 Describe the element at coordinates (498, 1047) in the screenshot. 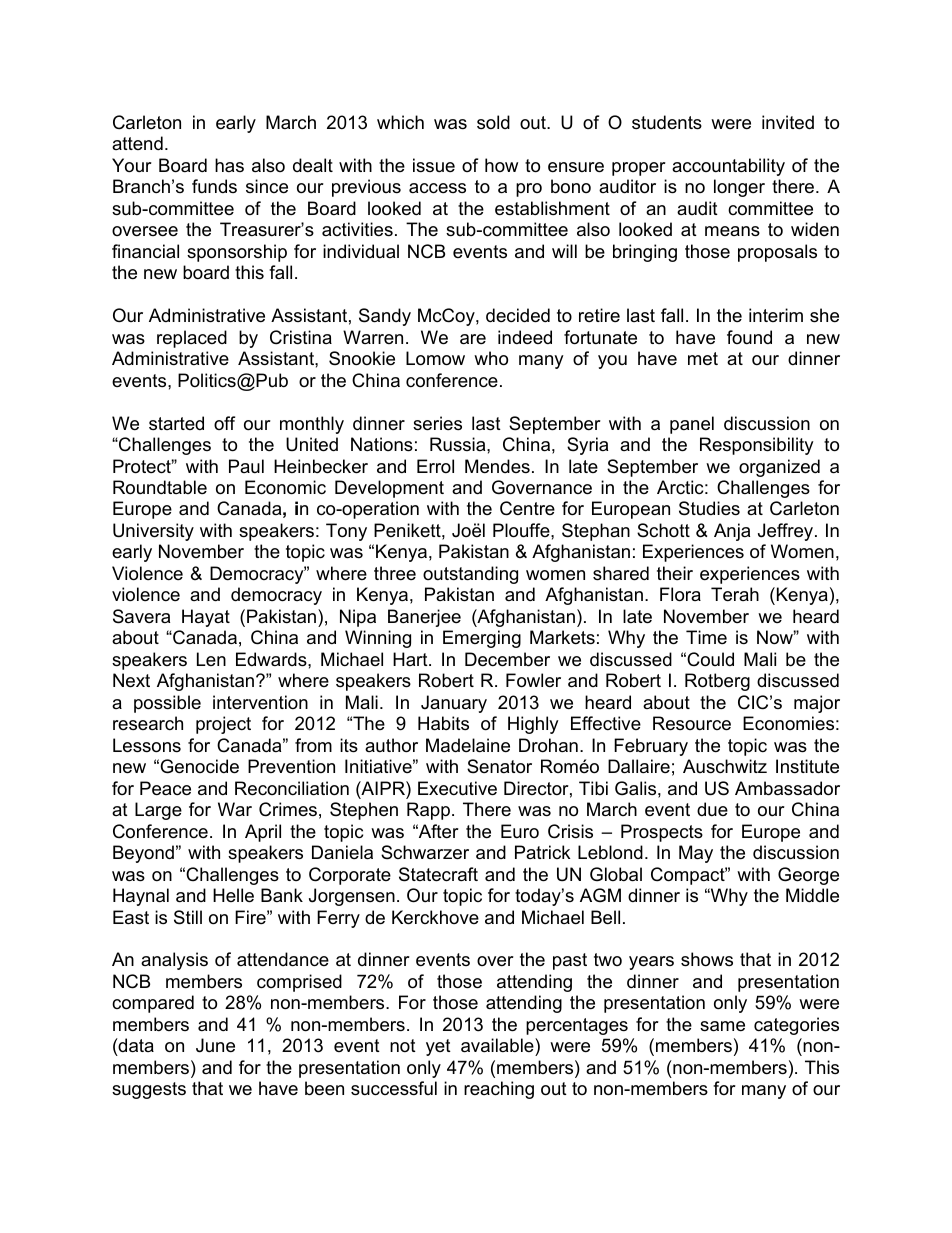

I see `available` at that location.
